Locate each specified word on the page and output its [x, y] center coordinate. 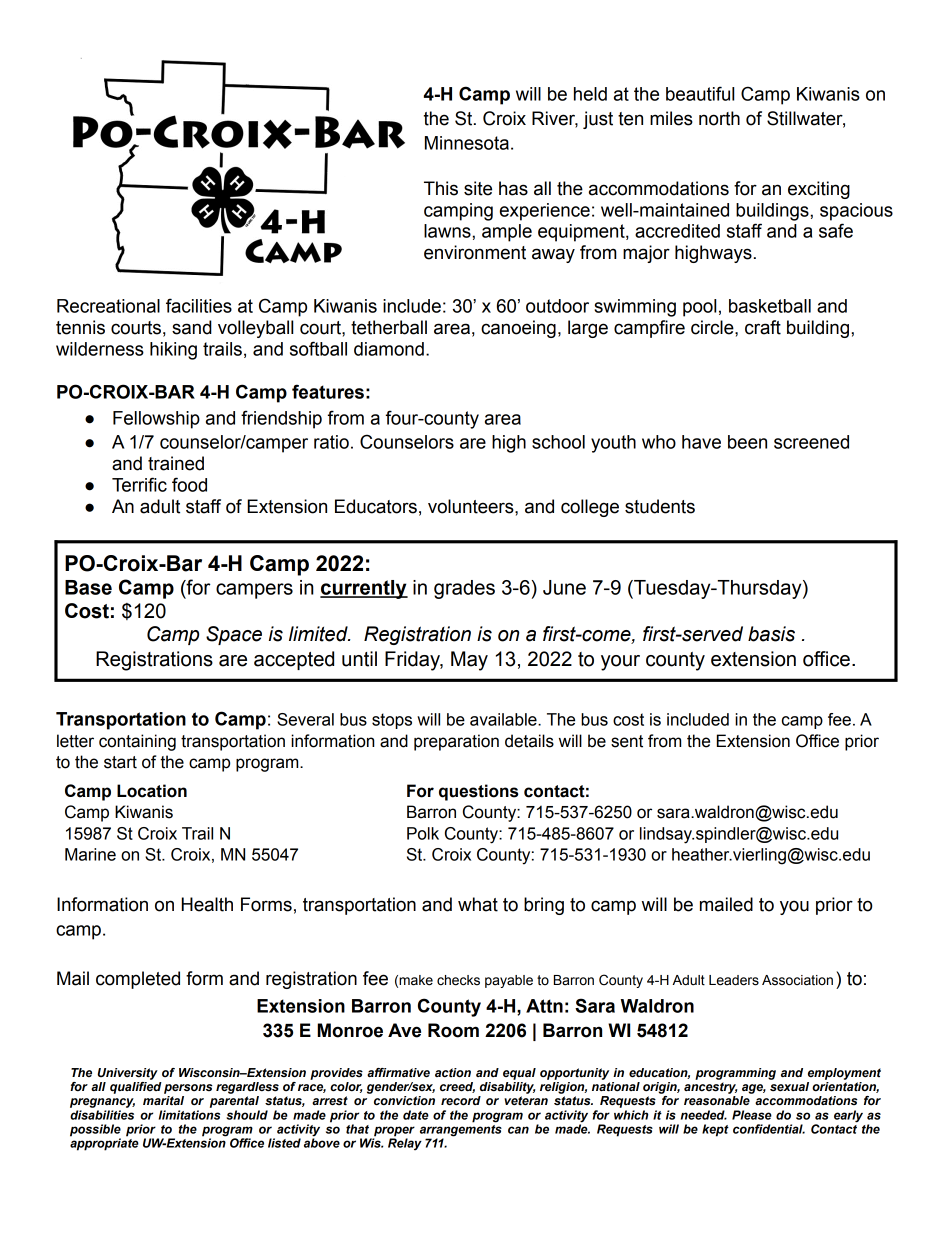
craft [763, 327]
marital [163, 1100]
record [461, 1101]
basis [771, 634]
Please [752, 1115]
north [719, 118]
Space [234, 635]
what [478, 904]
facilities [199, 305]
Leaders [734, 980]
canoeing [518, 329]
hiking [173, 351]
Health [207, 904]
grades [464, 589]
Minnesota [467, 143]
